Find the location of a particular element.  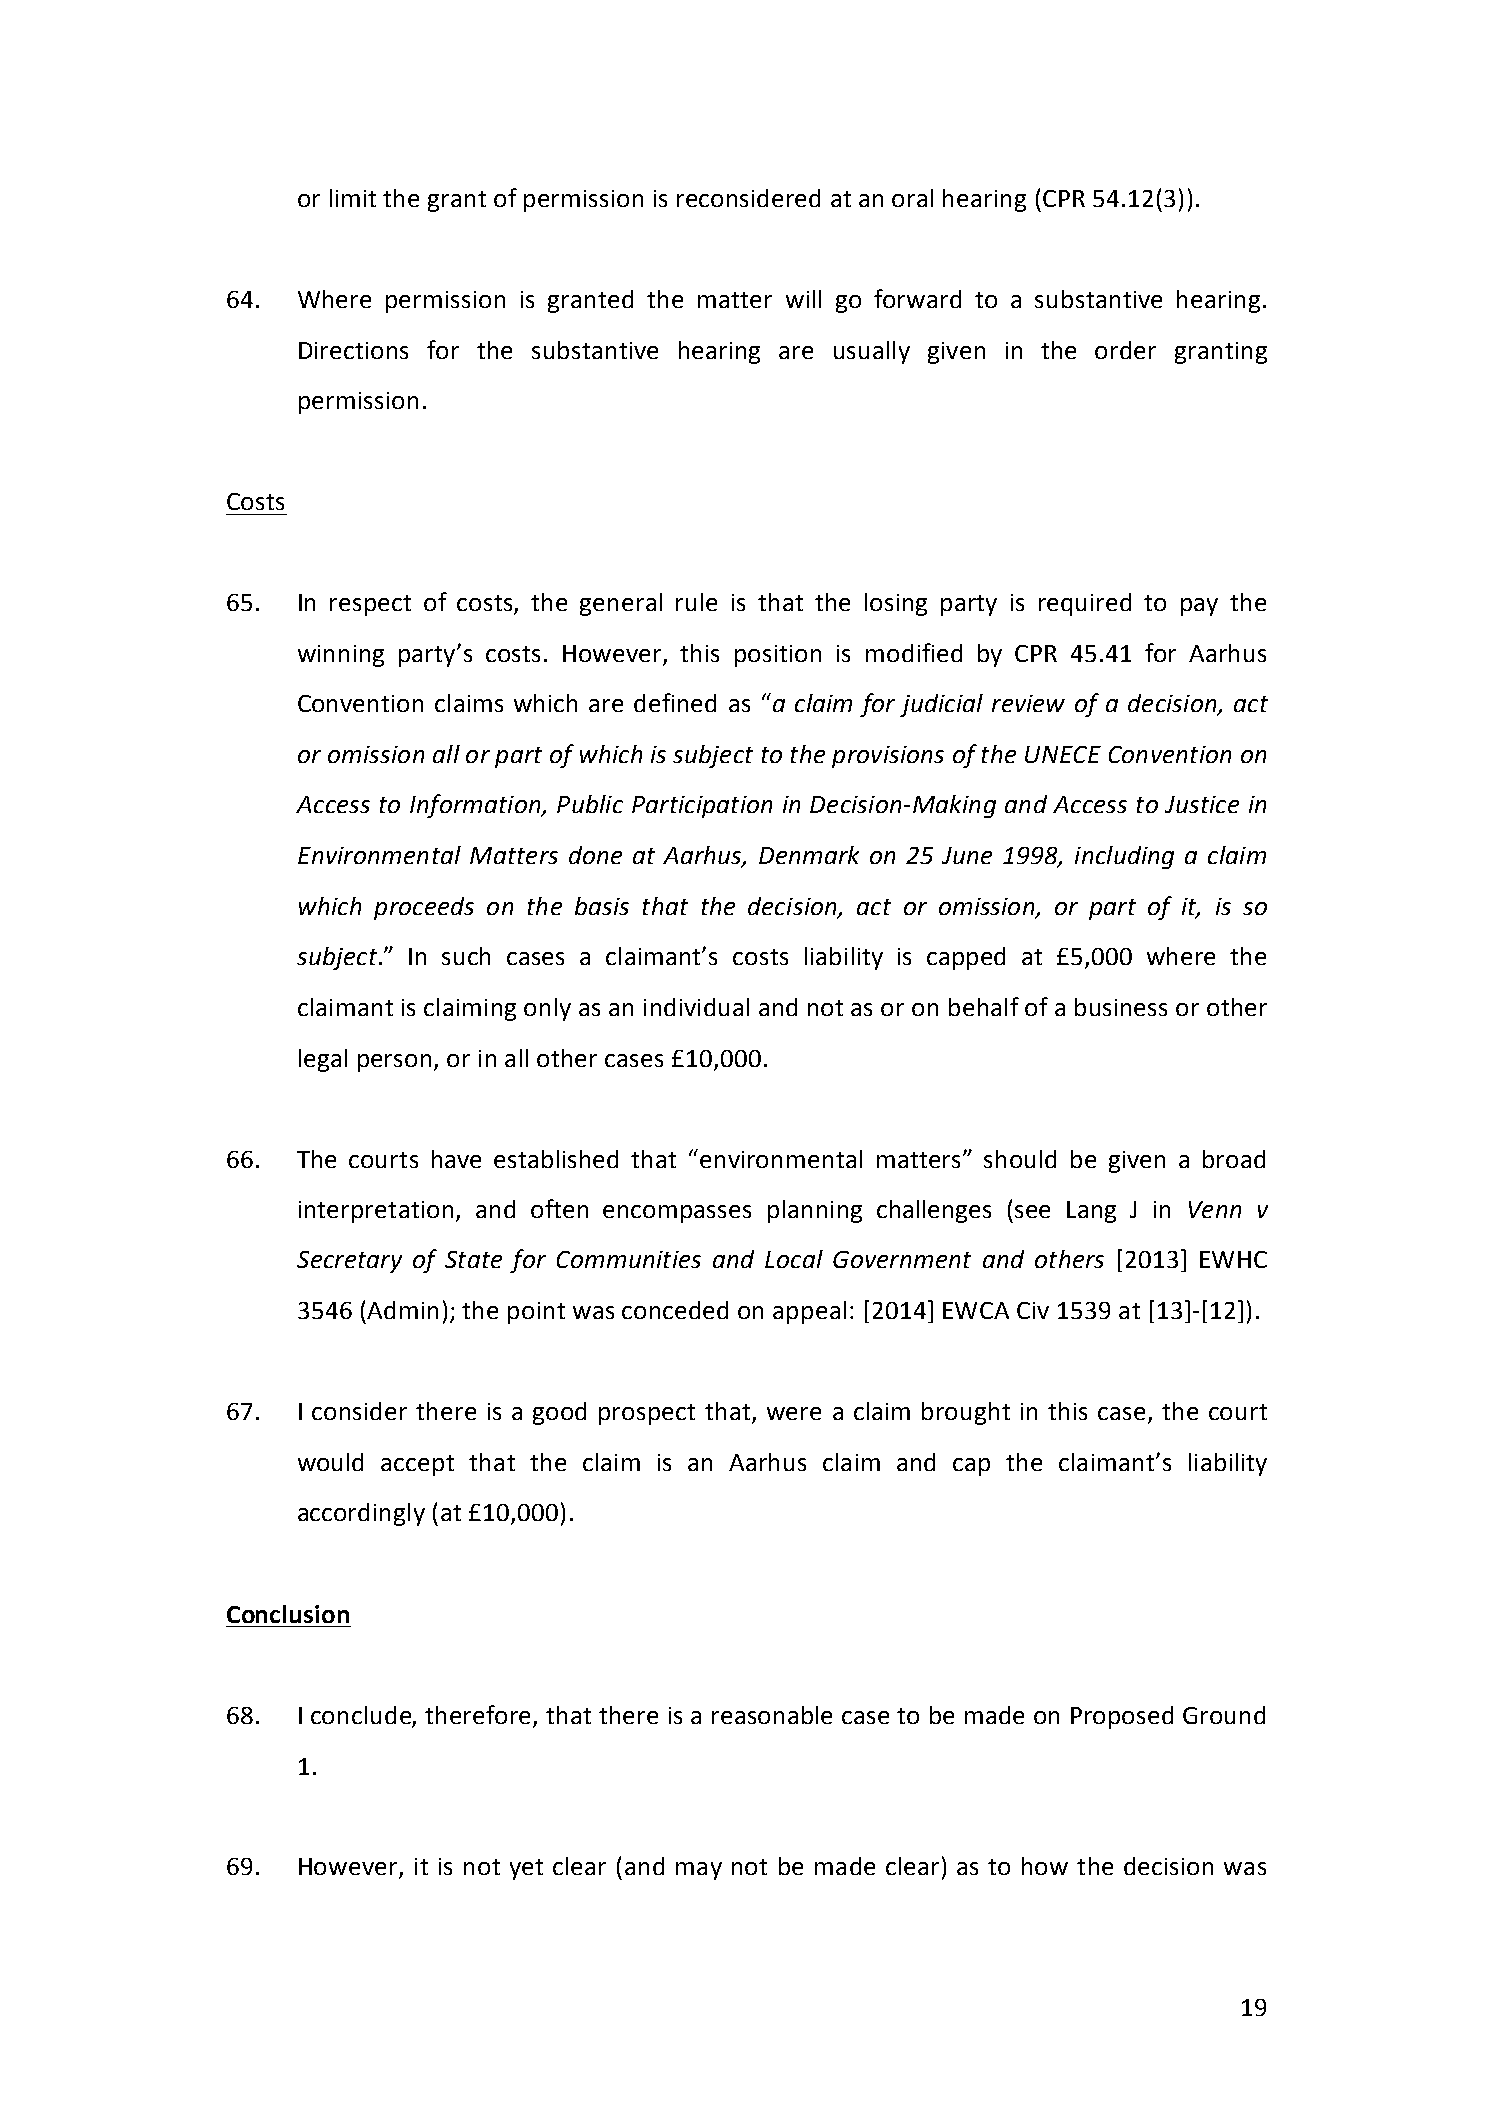

appeal is located at coordinates (809, 1312).
